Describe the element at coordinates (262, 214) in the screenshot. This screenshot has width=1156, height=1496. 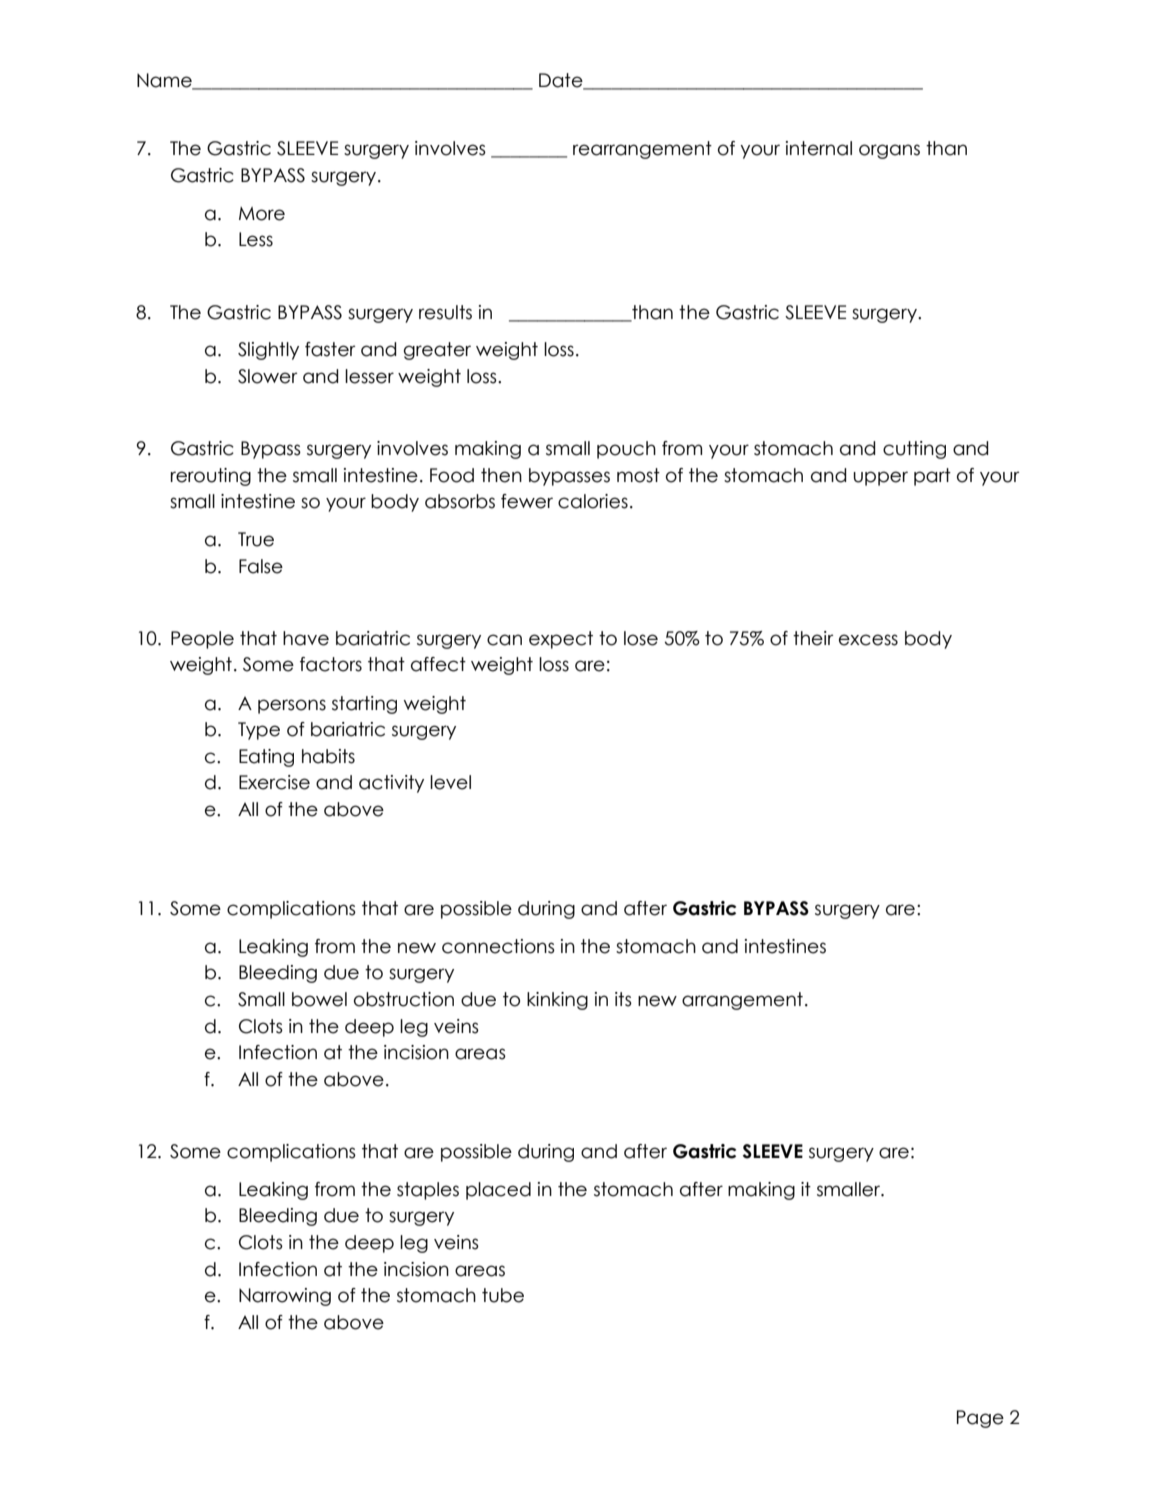
I see `More` at that location.
